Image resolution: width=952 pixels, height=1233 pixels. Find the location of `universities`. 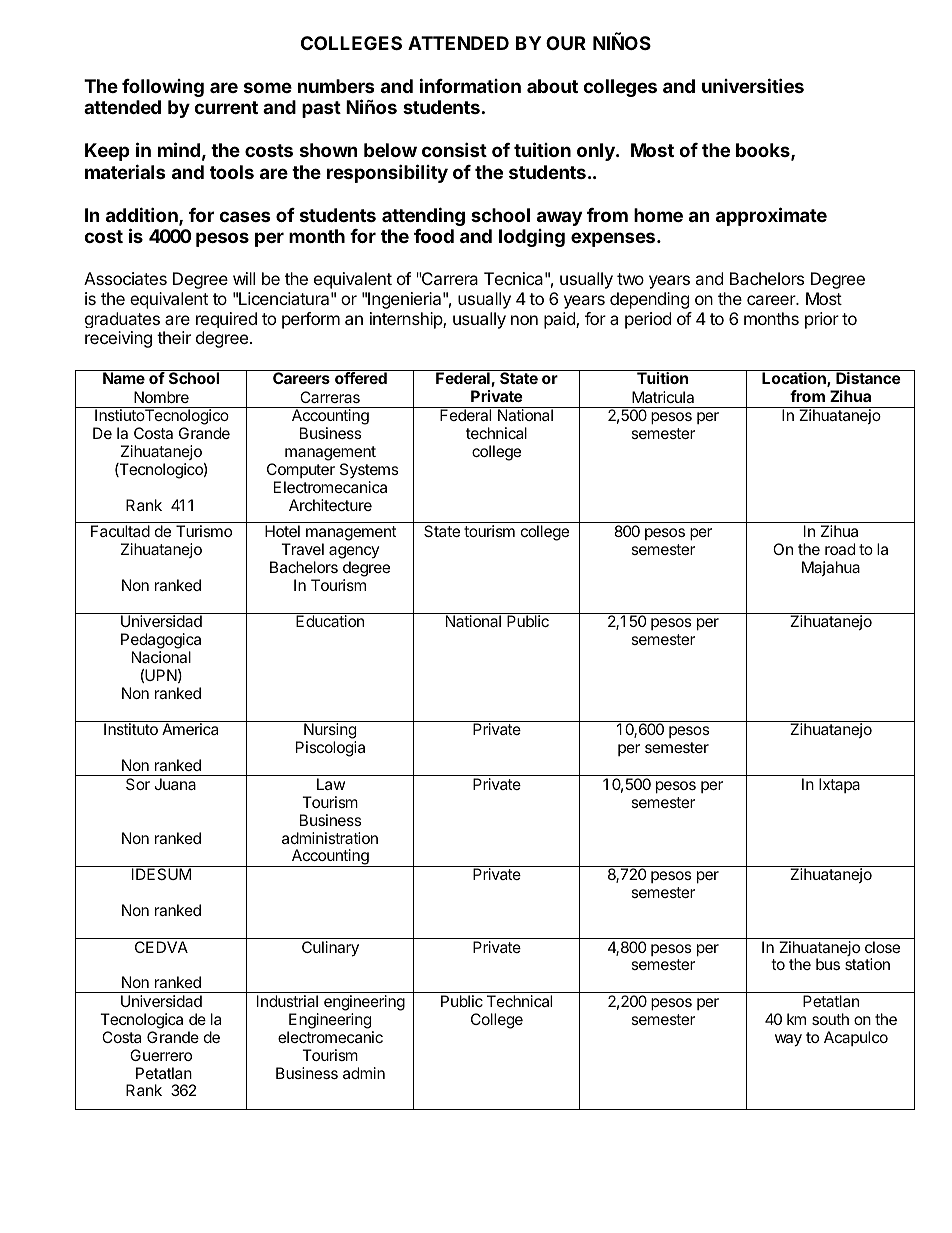

universities is located at coordinates (753, 85).
